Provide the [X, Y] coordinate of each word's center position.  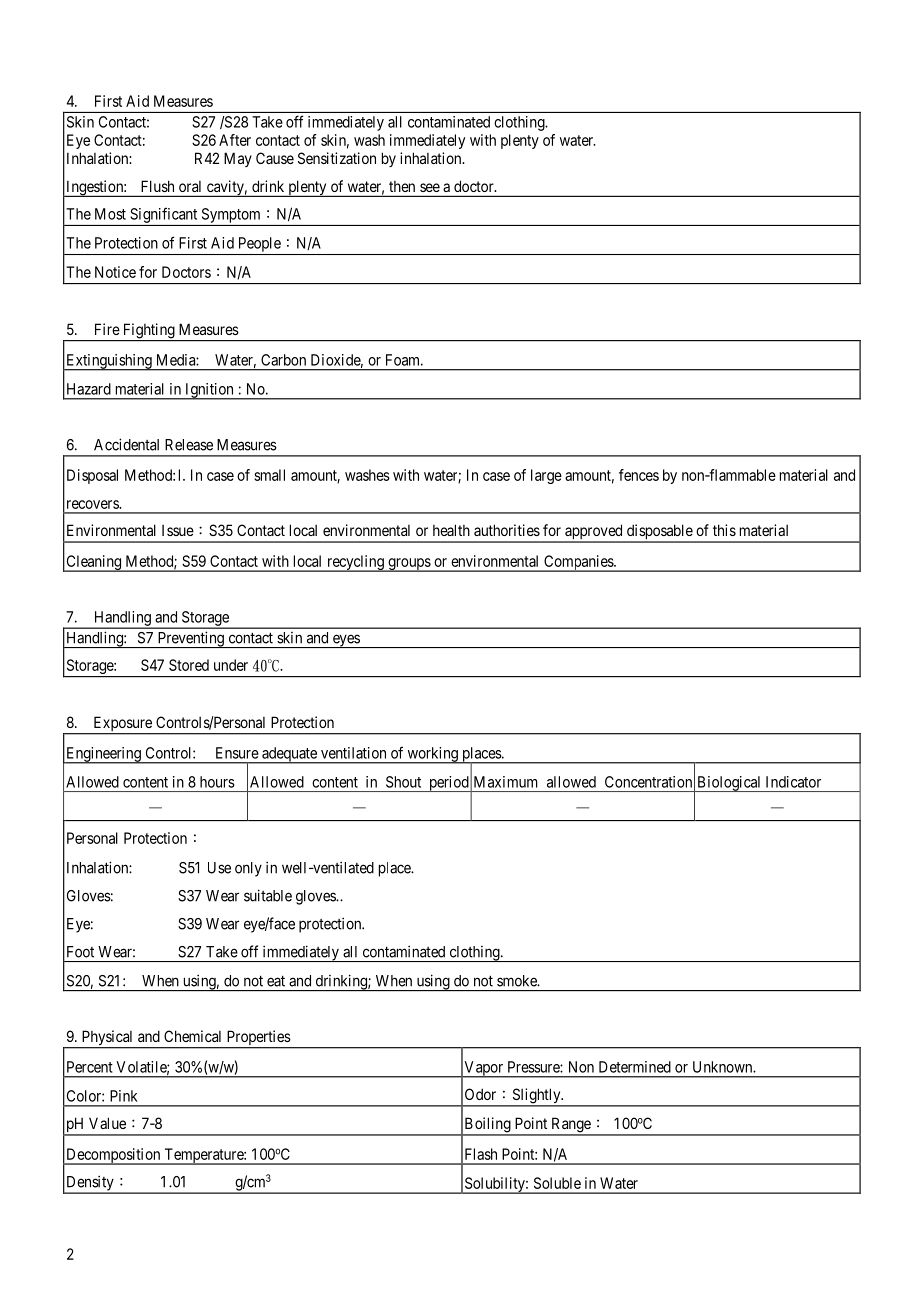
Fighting [148, 332]
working [432, 755]
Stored [189, 665]
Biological [729, 784]
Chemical [192, 1036]
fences [639, 475]
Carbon [283, 360]
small [269, 475]
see [430, 187]
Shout [403, 782]
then [402, 186]
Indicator [793, 782]
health [451, 530]
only [248, 869]
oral [190, 186]
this [724, 530]
